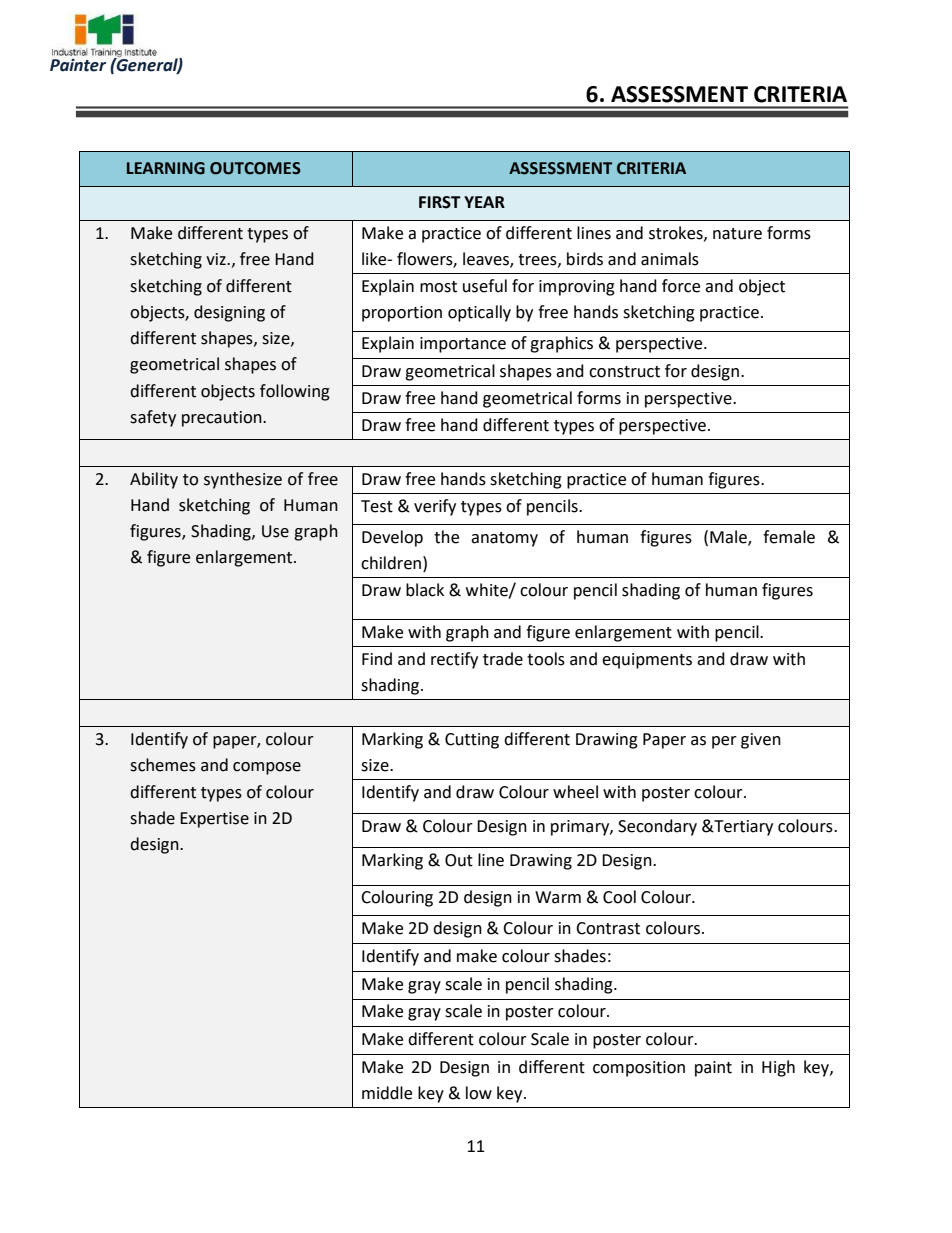  I want to click on nature, so click(737, 234).
